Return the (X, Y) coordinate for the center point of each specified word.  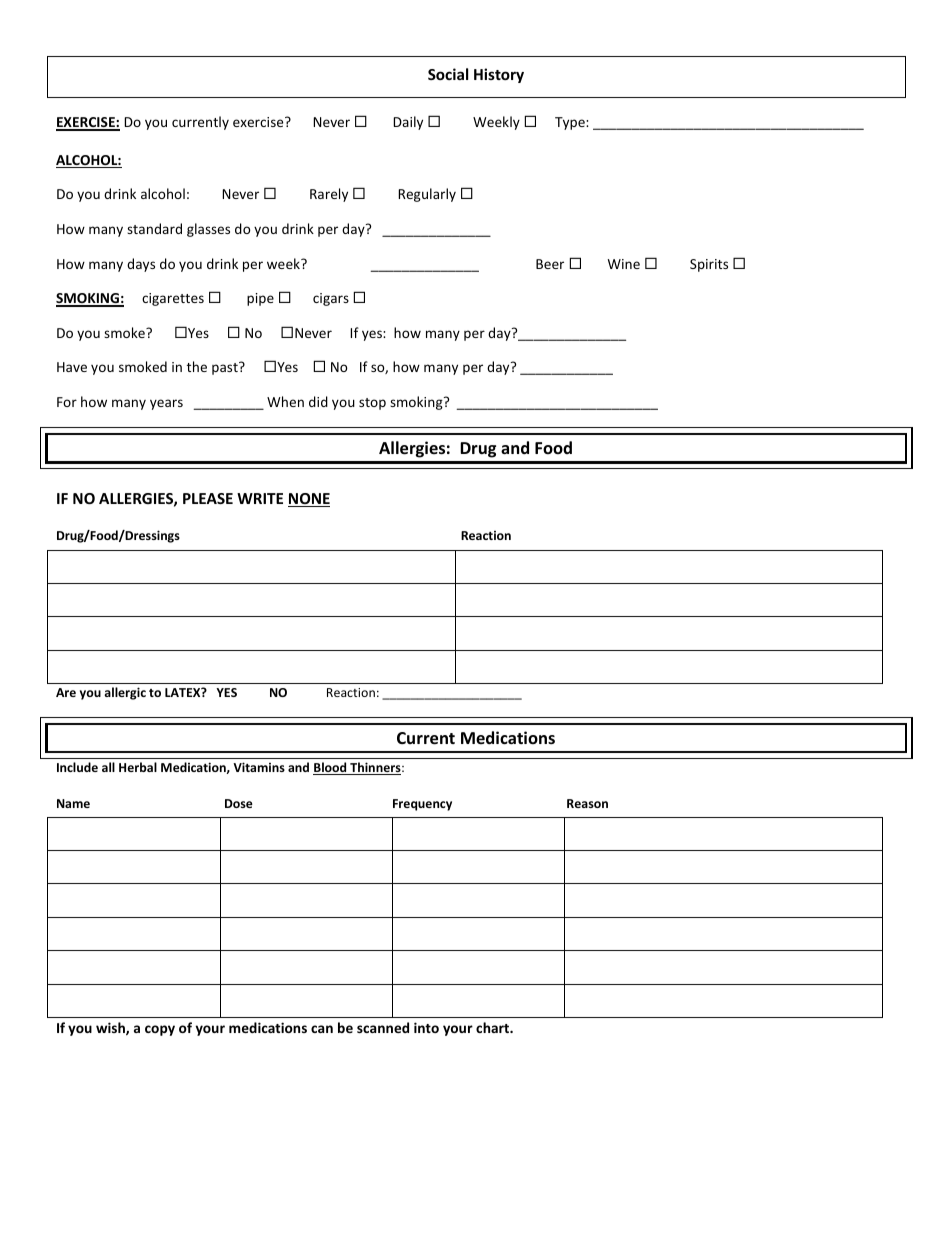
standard (154, 228)
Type (571, 123)
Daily (408, 123)
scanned (383, 1027)
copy (160, 1030)
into (426, 1027)
